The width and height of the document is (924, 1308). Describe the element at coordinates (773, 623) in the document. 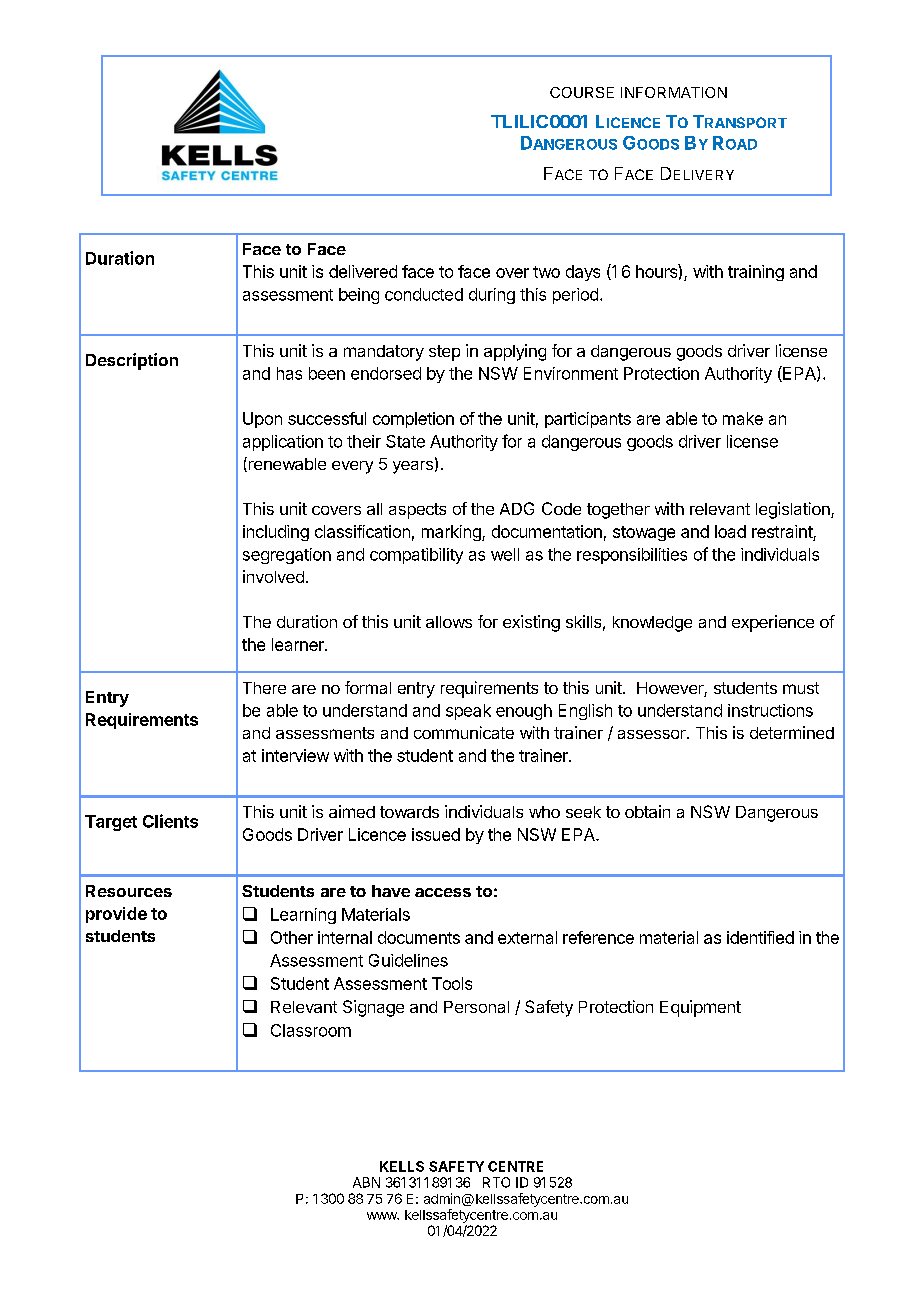

I see `experience` at that location.
